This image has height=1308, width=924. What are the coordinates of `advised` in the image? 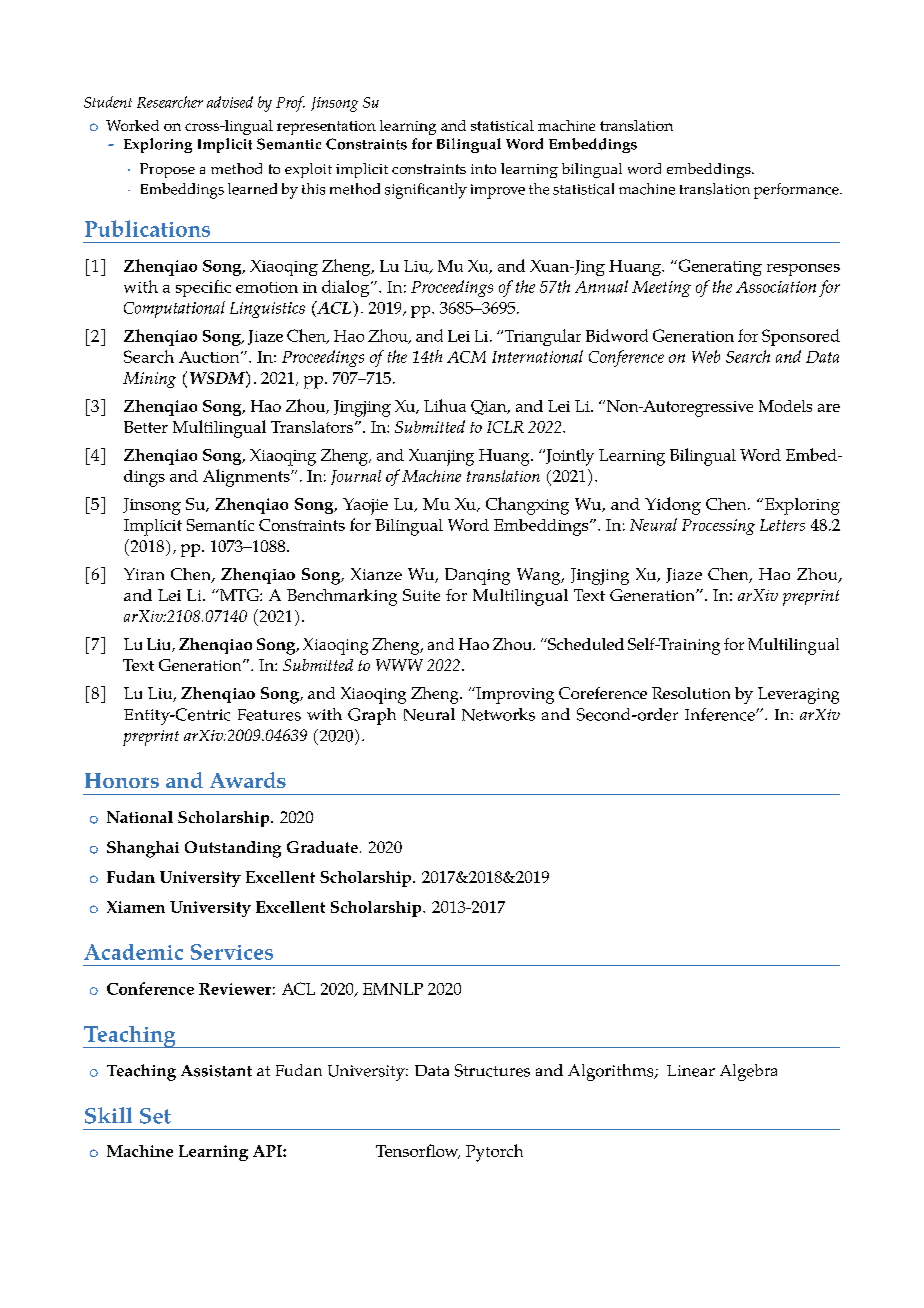 It's located at (230, 102).
